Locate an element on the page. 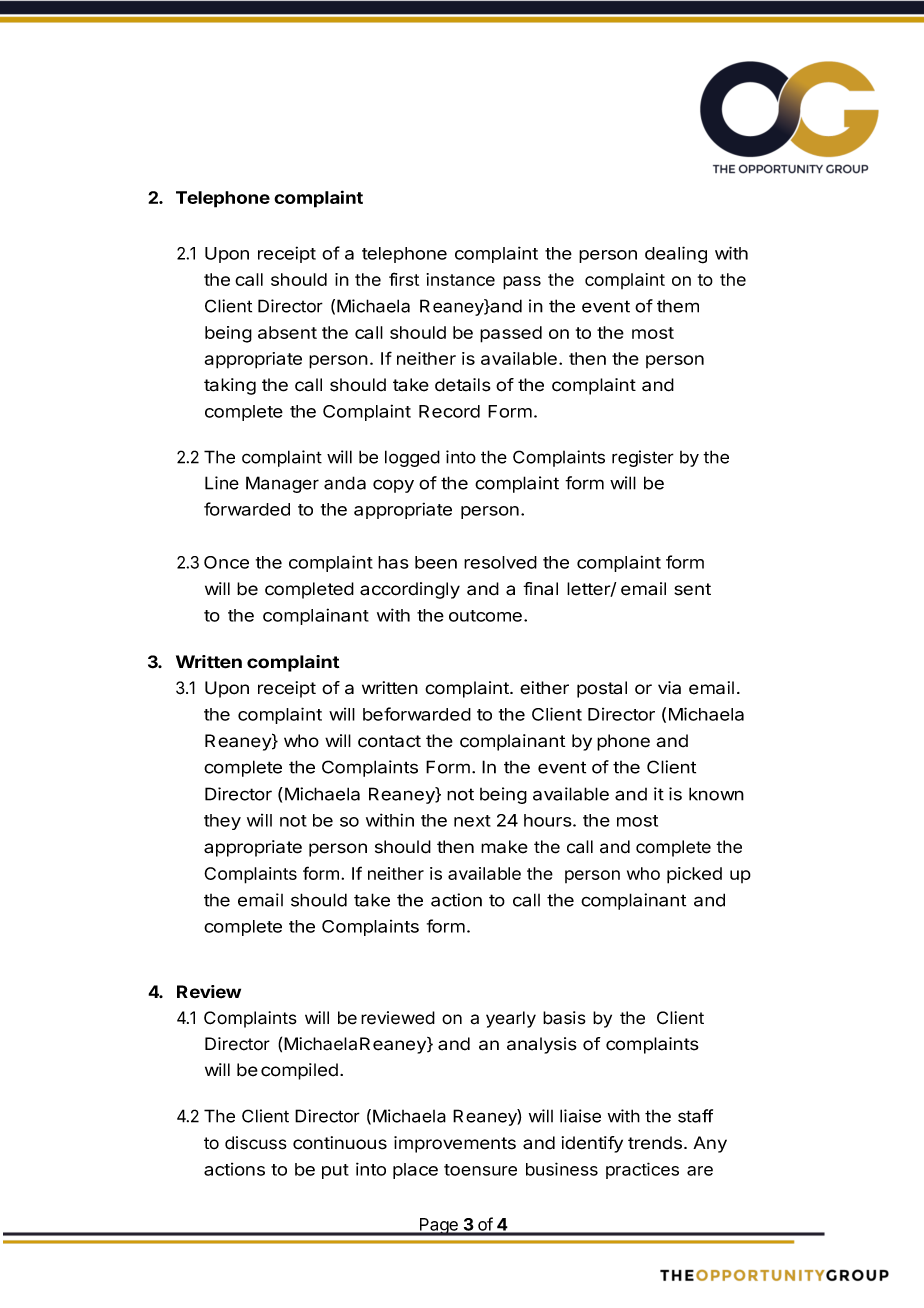 The height and width of the page is (1308, 924). compiled is located at coordinates (299, 1071).
